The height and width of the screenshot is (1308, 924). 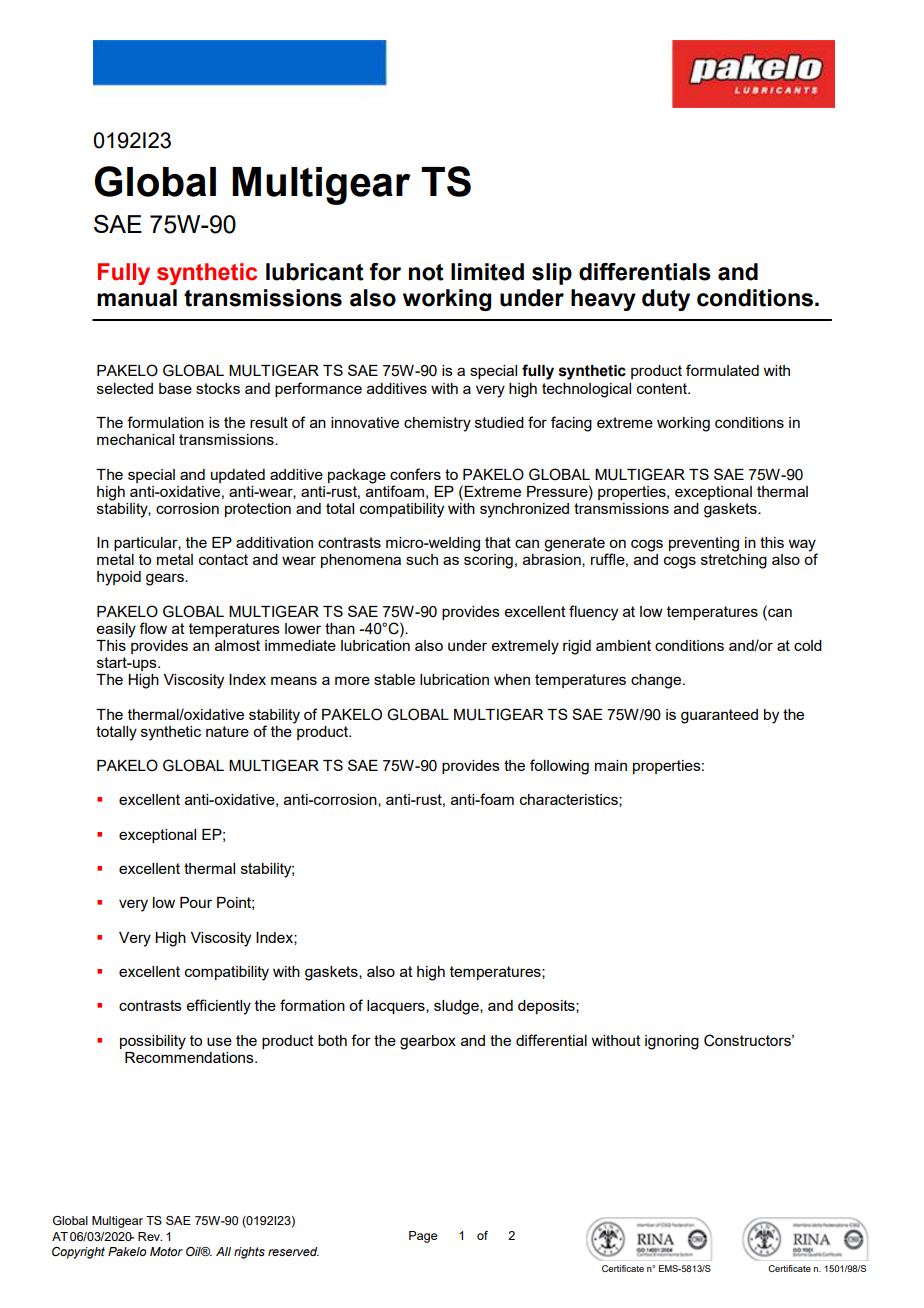 I want to click on nature, so click(x=227, y=731).
